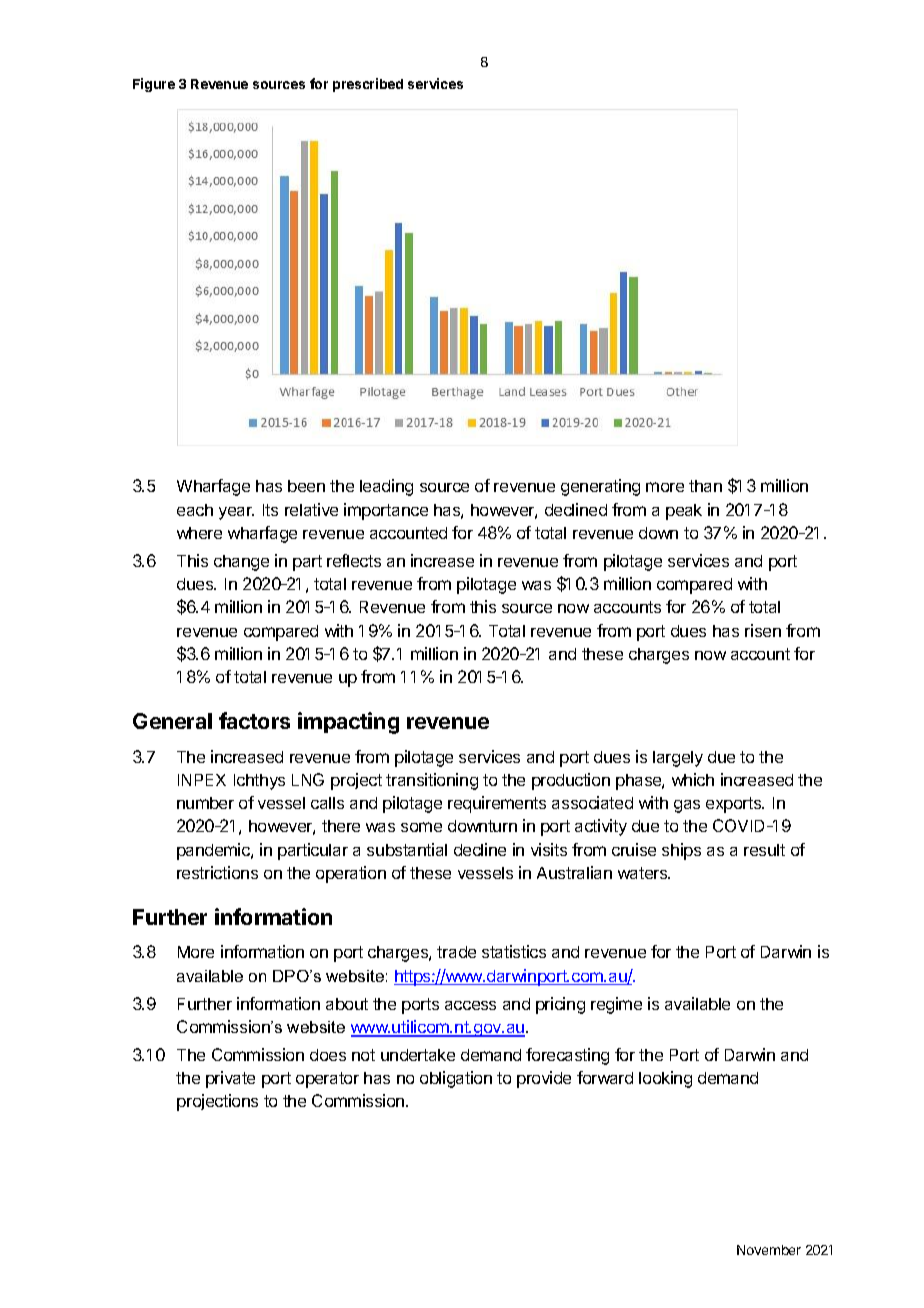  Describe the element at coordinates (705, 486) in the screenshot. I see `than` at that location.
